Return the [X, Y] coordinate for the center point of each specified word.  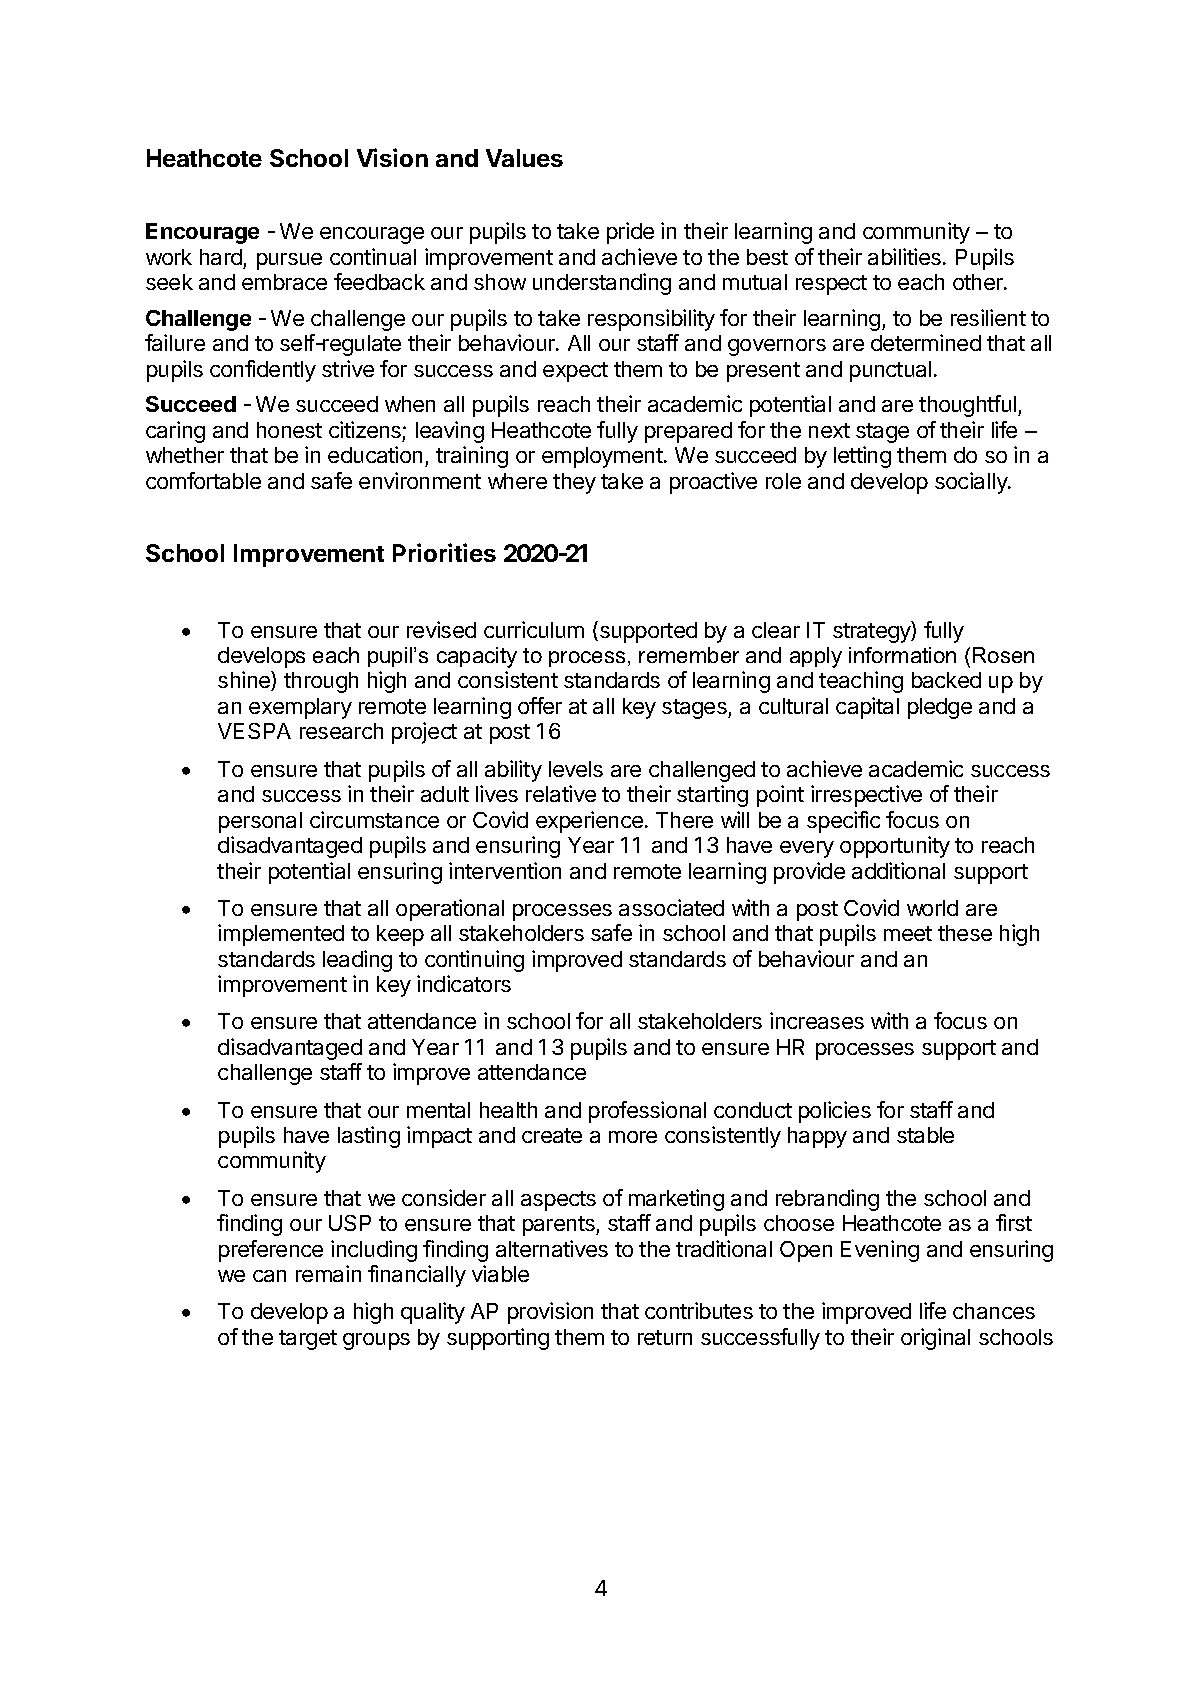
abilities [904, 256]
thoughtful [967, 406]
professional [647, 1112]
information [902, 655]
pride [630, 233]
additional [898, 870]
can [269, 1276]
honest [289, 430]
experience [589, 822]
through [321, 682]
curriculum [534, 629]
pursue [289, 261]
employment [602, 457]
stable [925, 1135]
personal [260, 822]
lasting [369, 1137]
